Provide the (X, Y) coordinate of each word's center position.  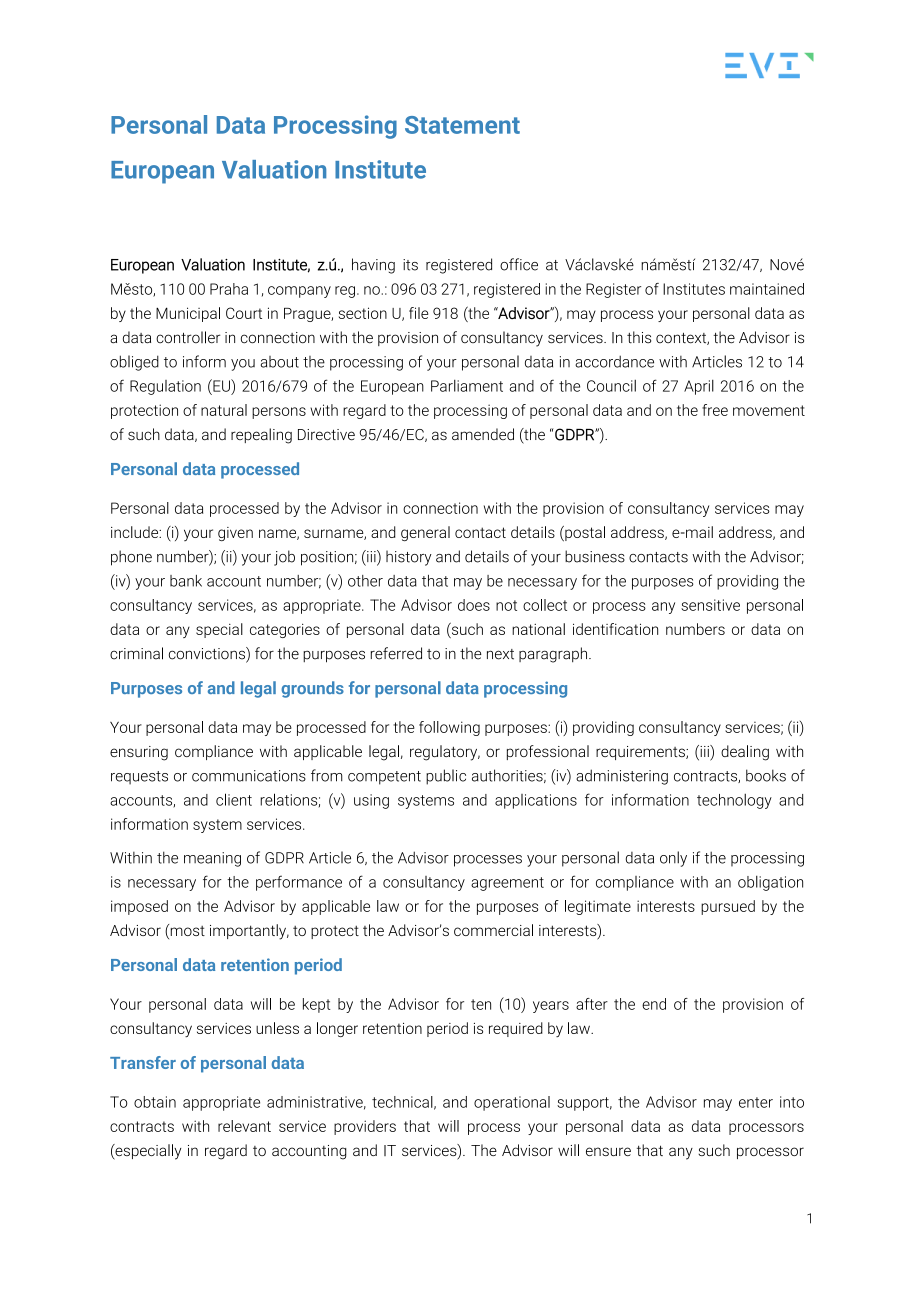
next (500, 654)
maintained (767, 289)
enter (756, 1102)
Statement (462, 125)
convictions (208, 654)
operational (512, 1103)
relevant (244, 1126)
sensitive (710, 605)
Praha (229, 289)
